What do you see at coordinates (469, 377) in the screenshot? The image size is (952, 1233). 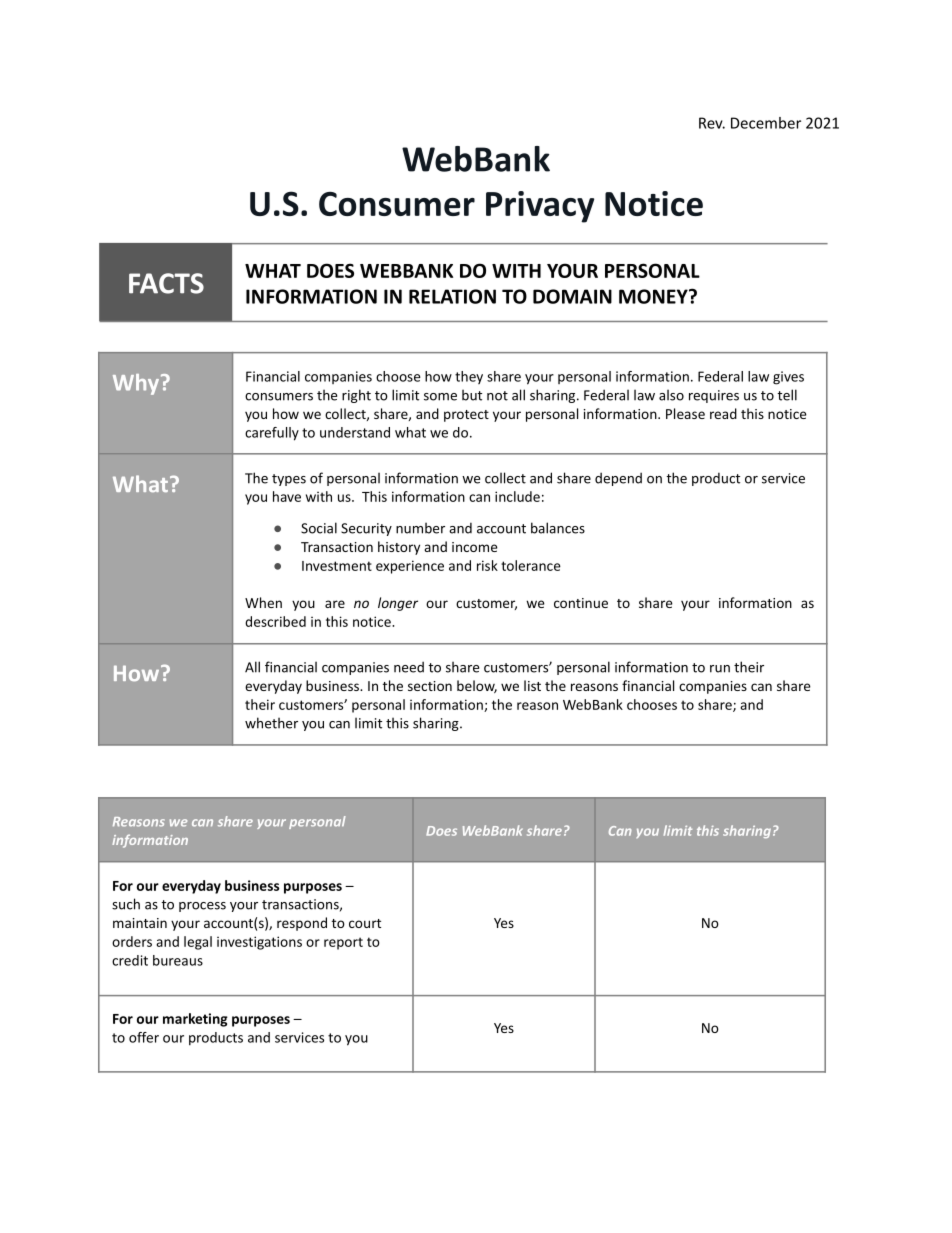 I see `they` at bounding box center [469, 377].
